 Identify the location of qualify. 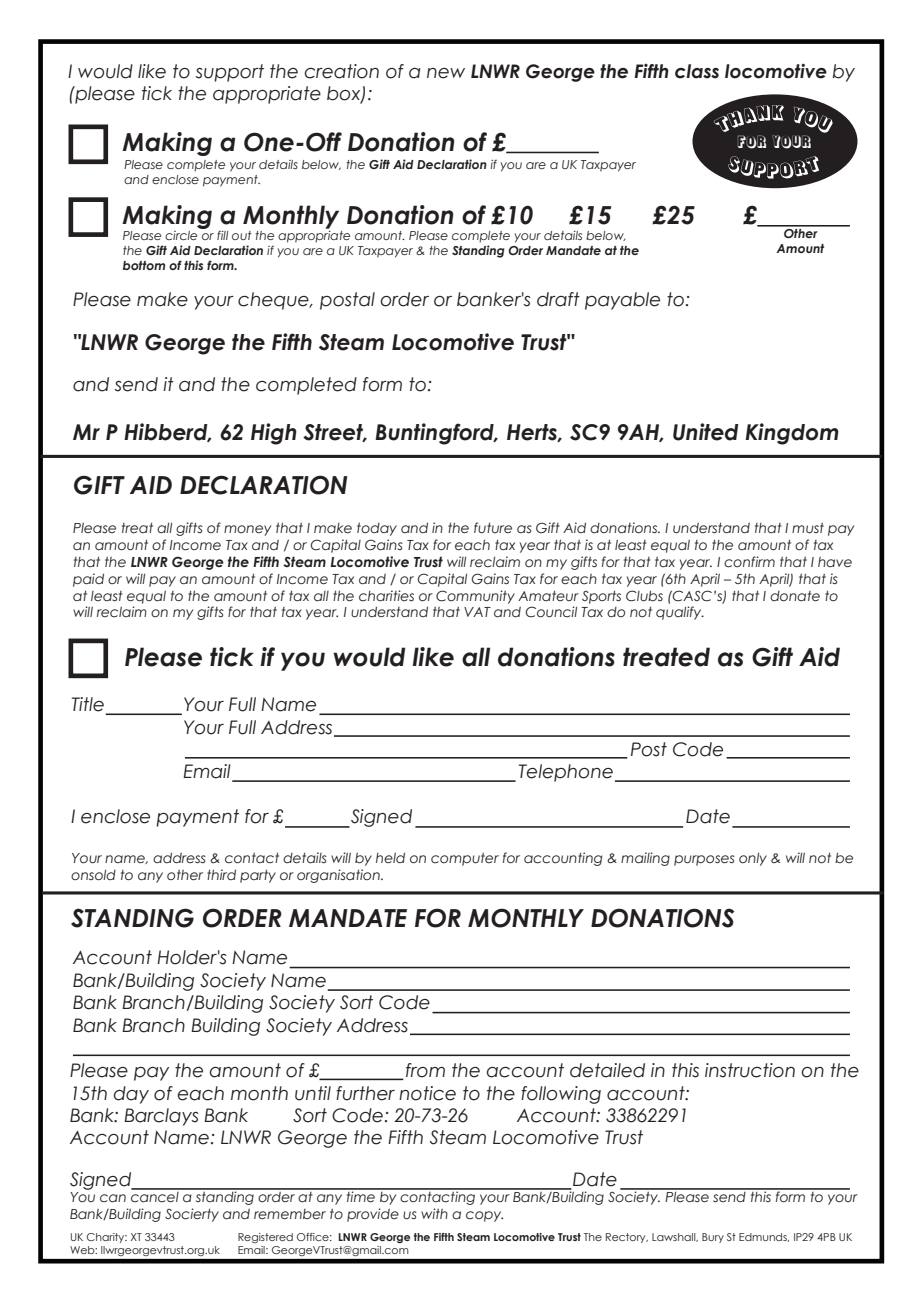
(680, 613).
